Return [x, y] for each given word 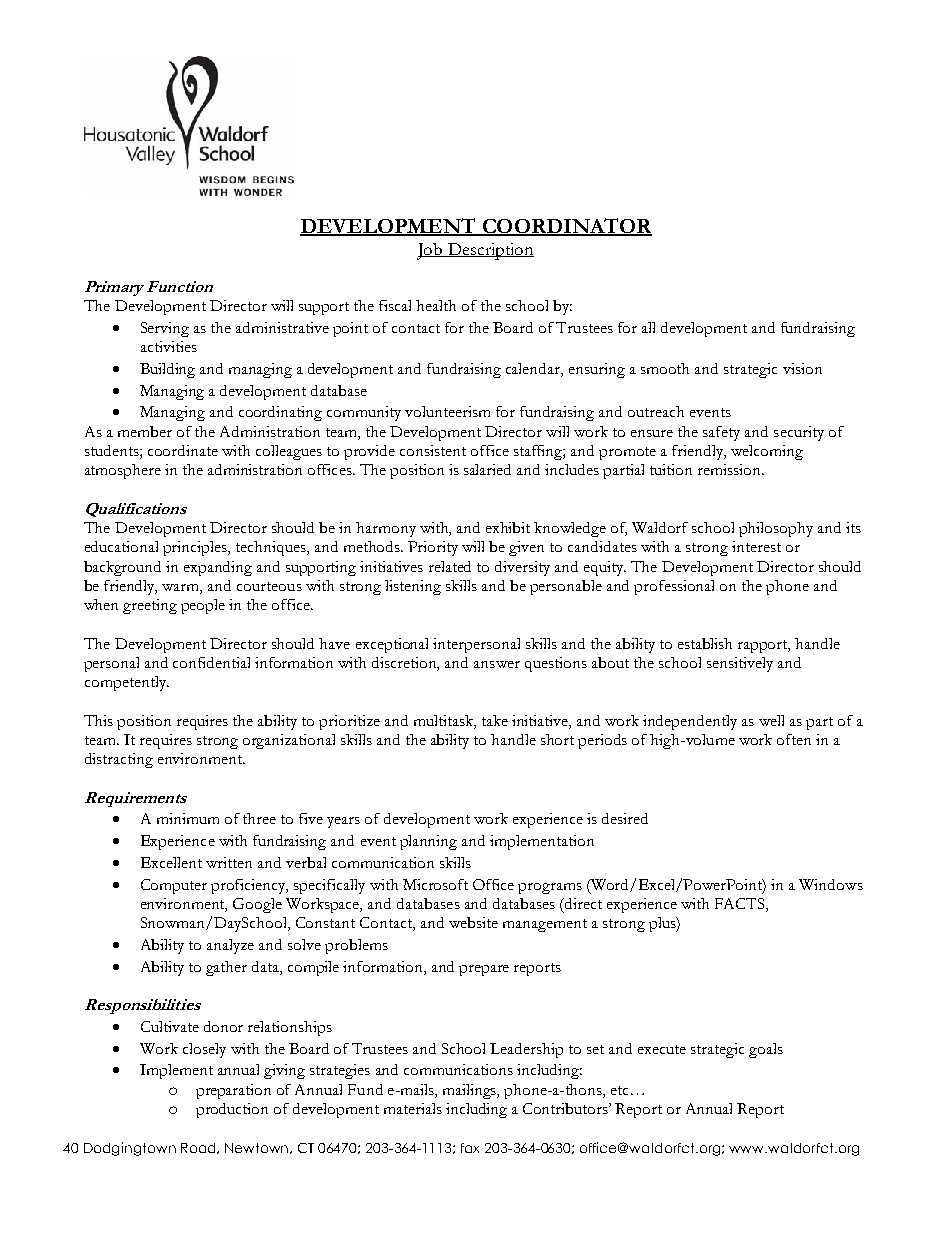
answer [497, 664]
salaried [487, 469]
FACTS [741, 905]
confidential [211, 662]
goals [766, 1050]
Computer [174, 886]
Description [490, 251]
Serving [165, 329]
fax [470, 1148]
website [473, 922]
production [232, 1110]
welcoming [767, 452]
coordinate [183, 450]
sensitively [740, 664]
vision [802, 368]
